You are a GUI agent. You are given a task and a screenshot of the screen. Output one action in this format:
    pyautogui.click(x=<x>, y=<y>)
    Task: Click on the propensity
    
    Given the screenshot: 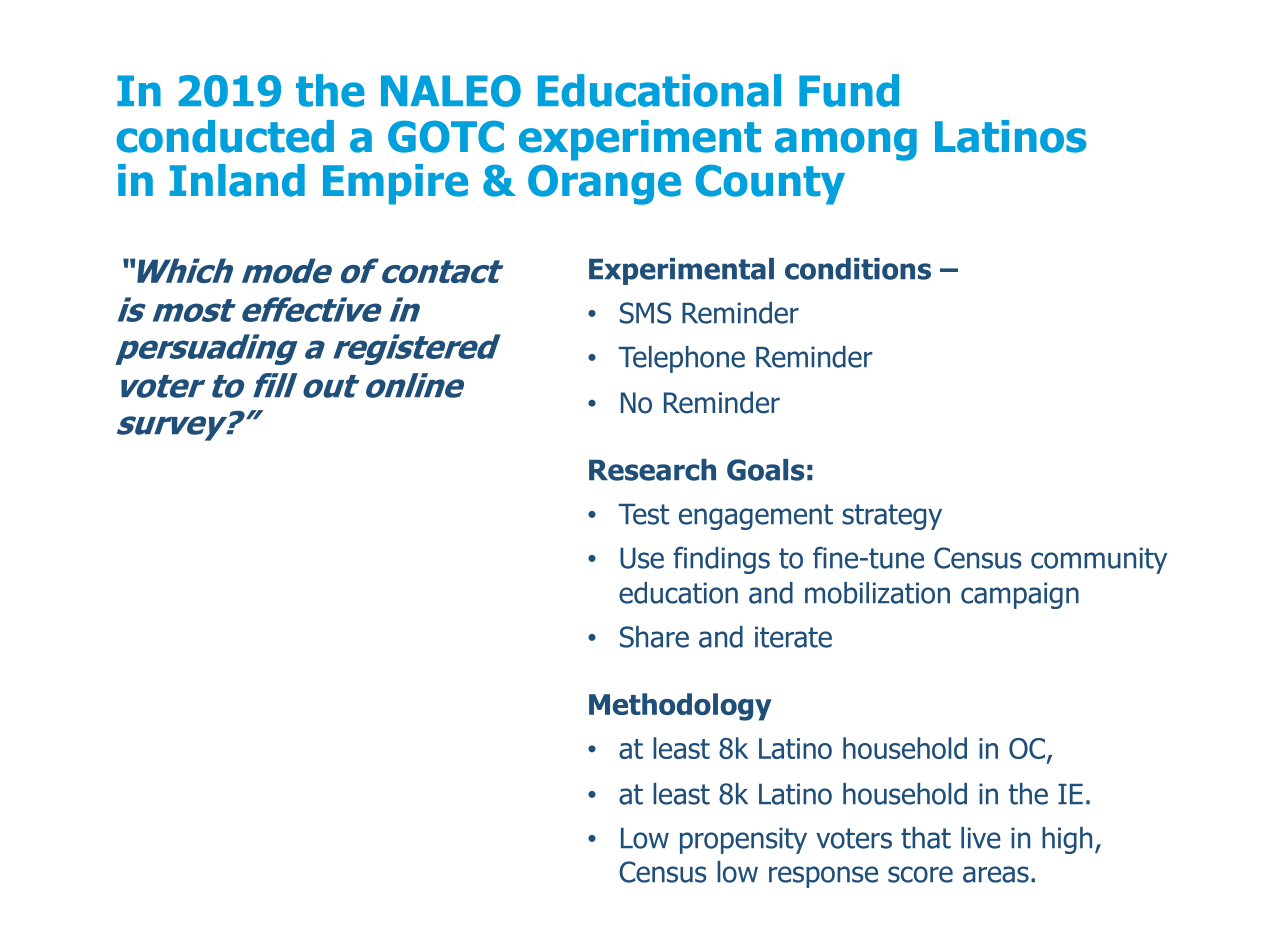 What is the action you would take?
    pyautogui.click(x=743, y=840)
